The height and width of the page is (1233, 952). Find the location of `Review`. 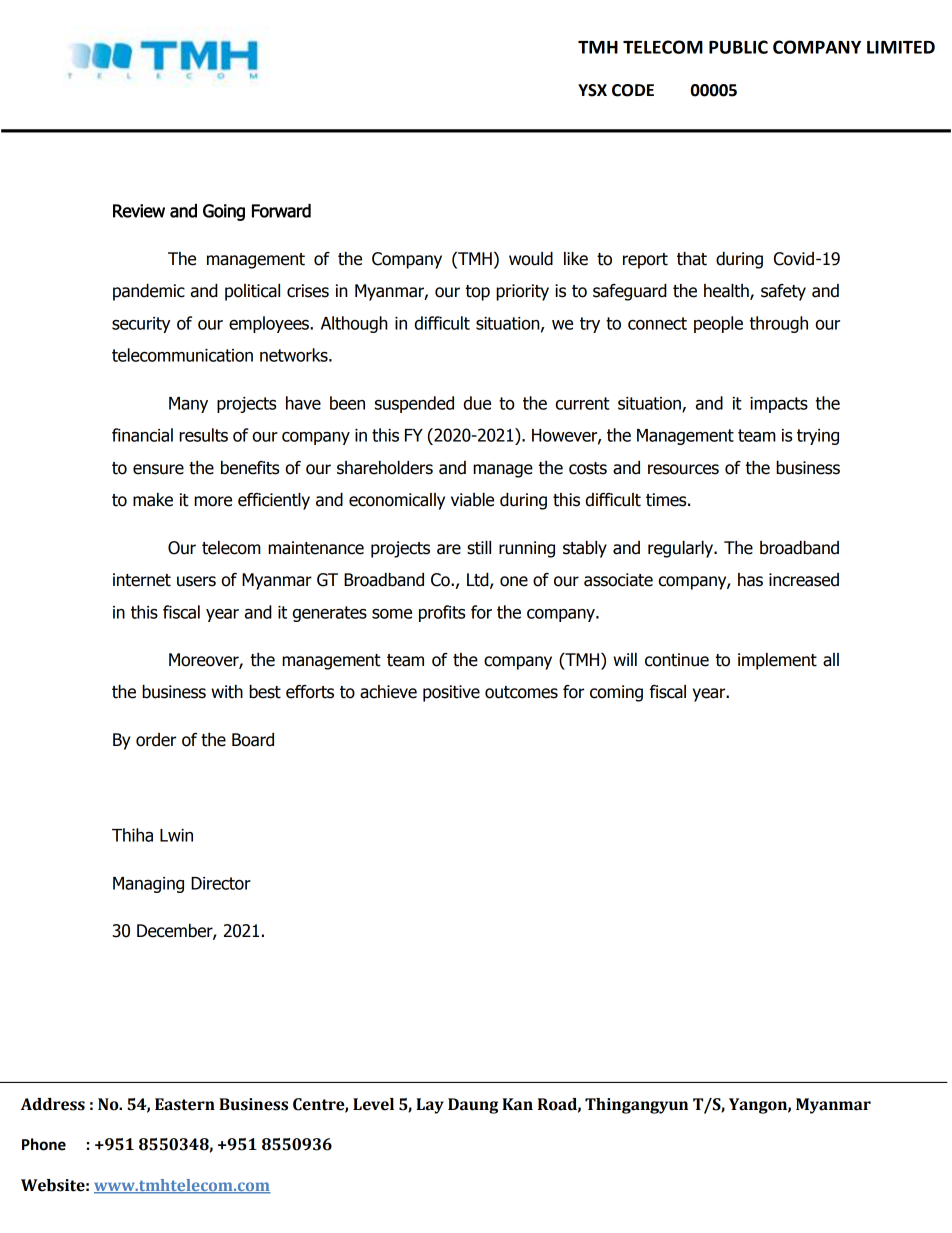

Review is located at coordinates (139, 211).
